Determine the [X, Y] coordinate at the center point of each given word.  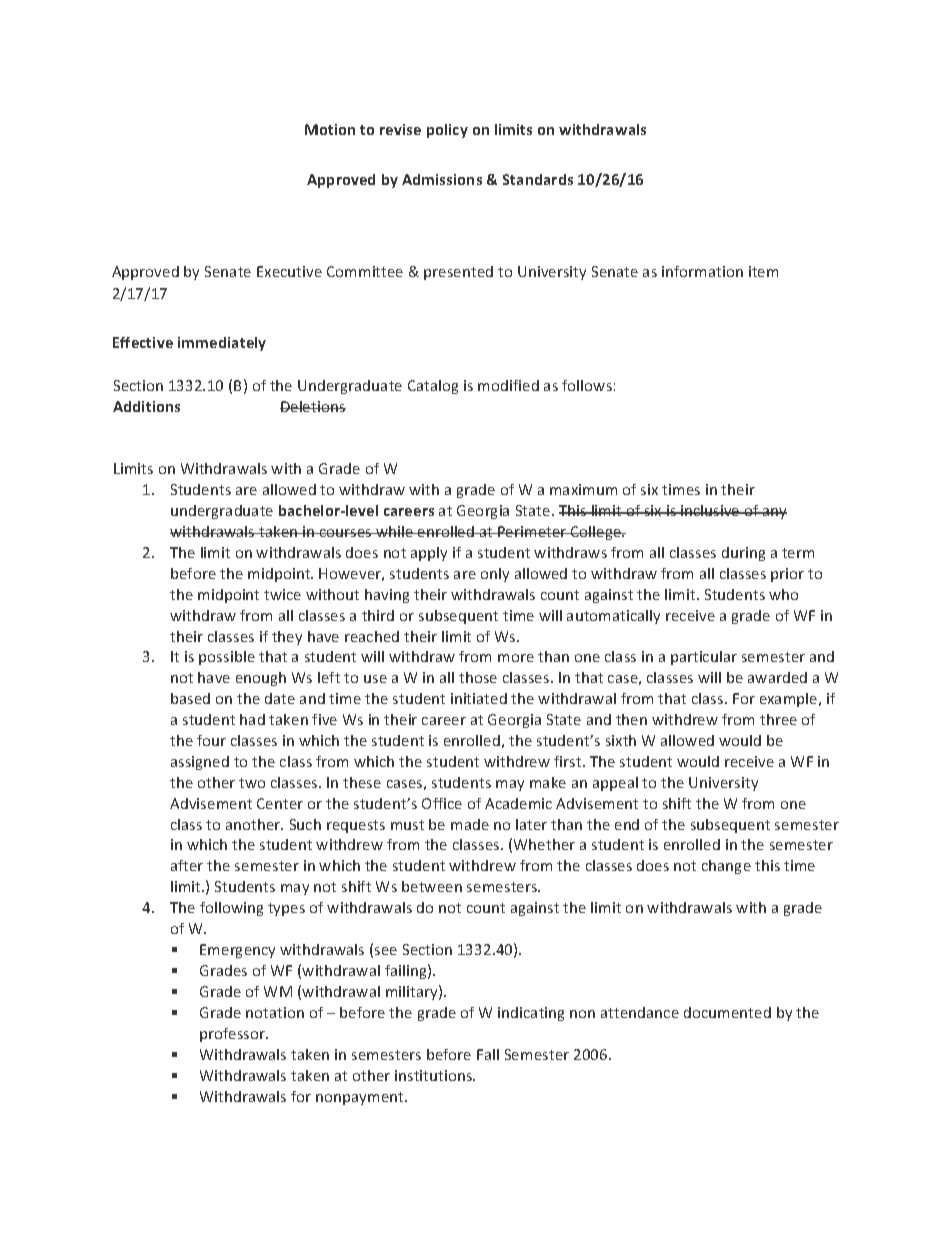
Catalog [433, 387]
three [778, 719]
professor [234, 1035]
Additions [146, 406]
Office [442, 803]
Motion [330, 129]
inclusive [710, 510]
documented [727, 1012]
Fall [488, 1054]
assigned [200, 763]
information [702, 271]
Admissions [442, 179]
